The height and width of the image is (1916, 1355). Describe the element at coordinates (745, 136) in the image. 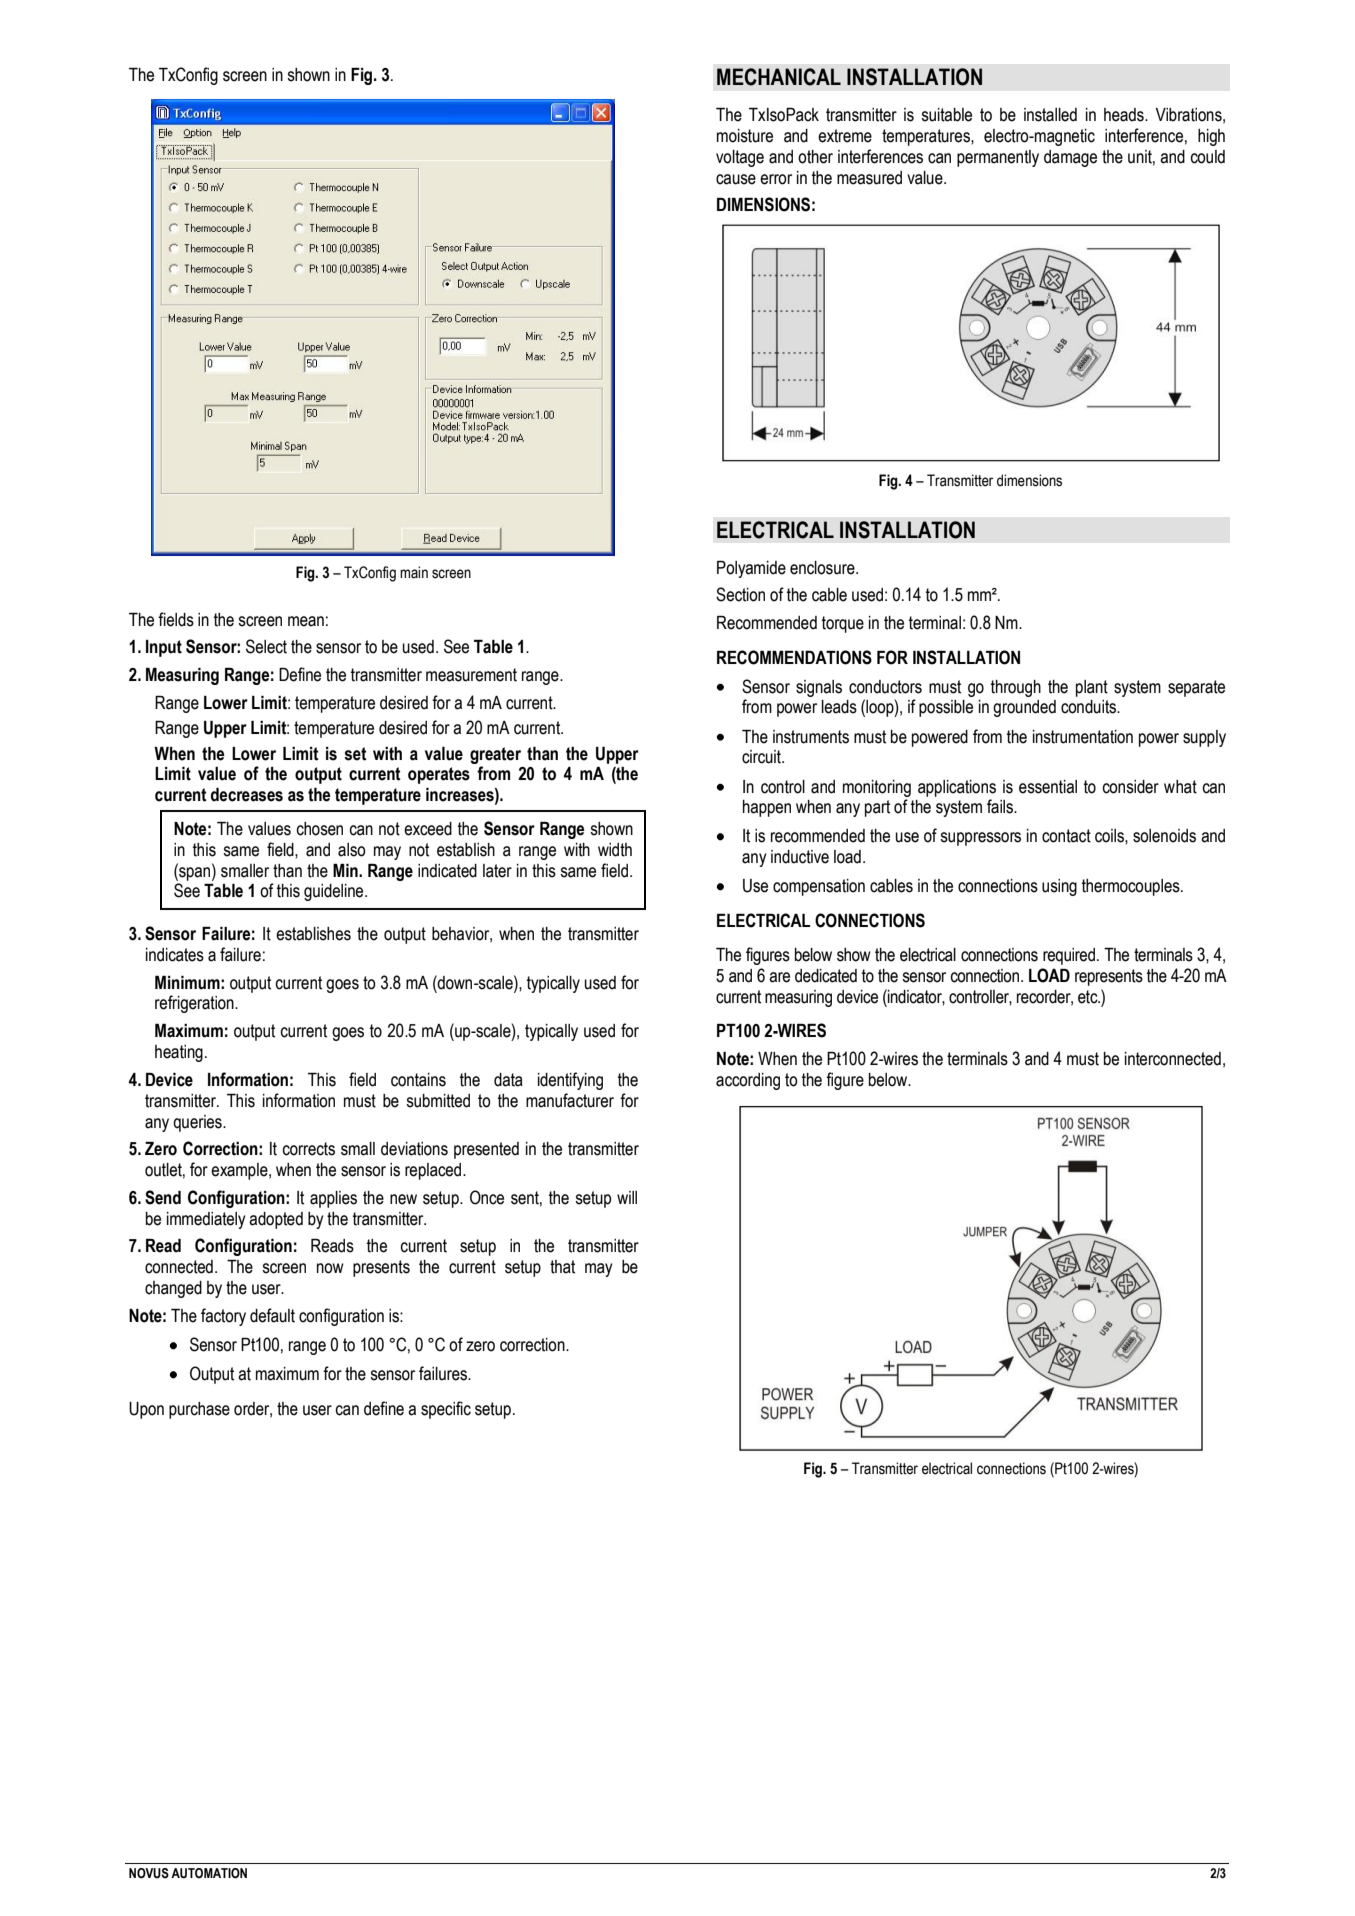

I see `moisture` at that location.
